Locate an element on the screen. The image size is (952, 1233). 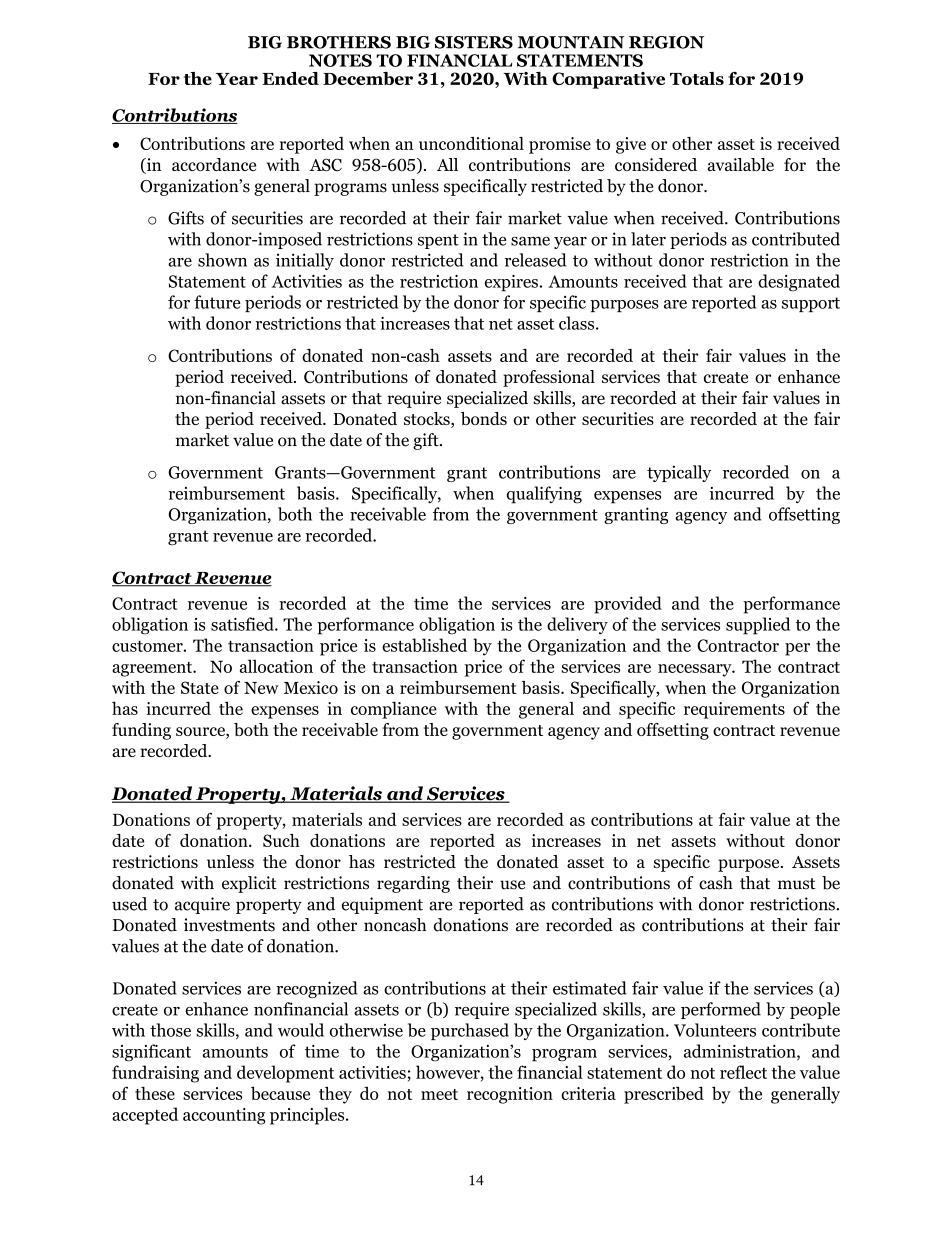
Ended is located at coordinates (290, 78).
